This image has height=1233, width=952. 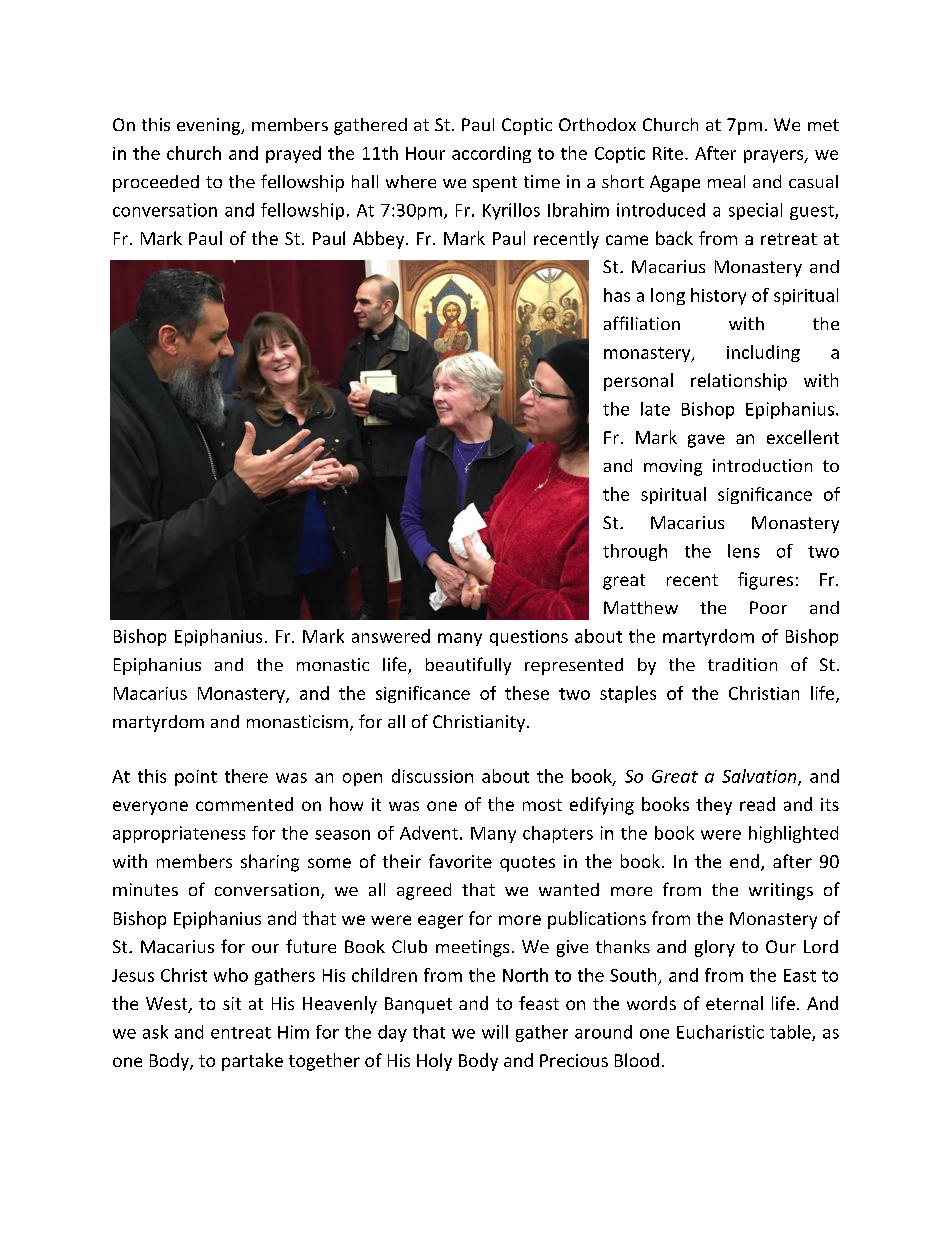 What do you see at coordinates (210, 126) in the image?
I see `evening` at bounding box center [210, 126].
